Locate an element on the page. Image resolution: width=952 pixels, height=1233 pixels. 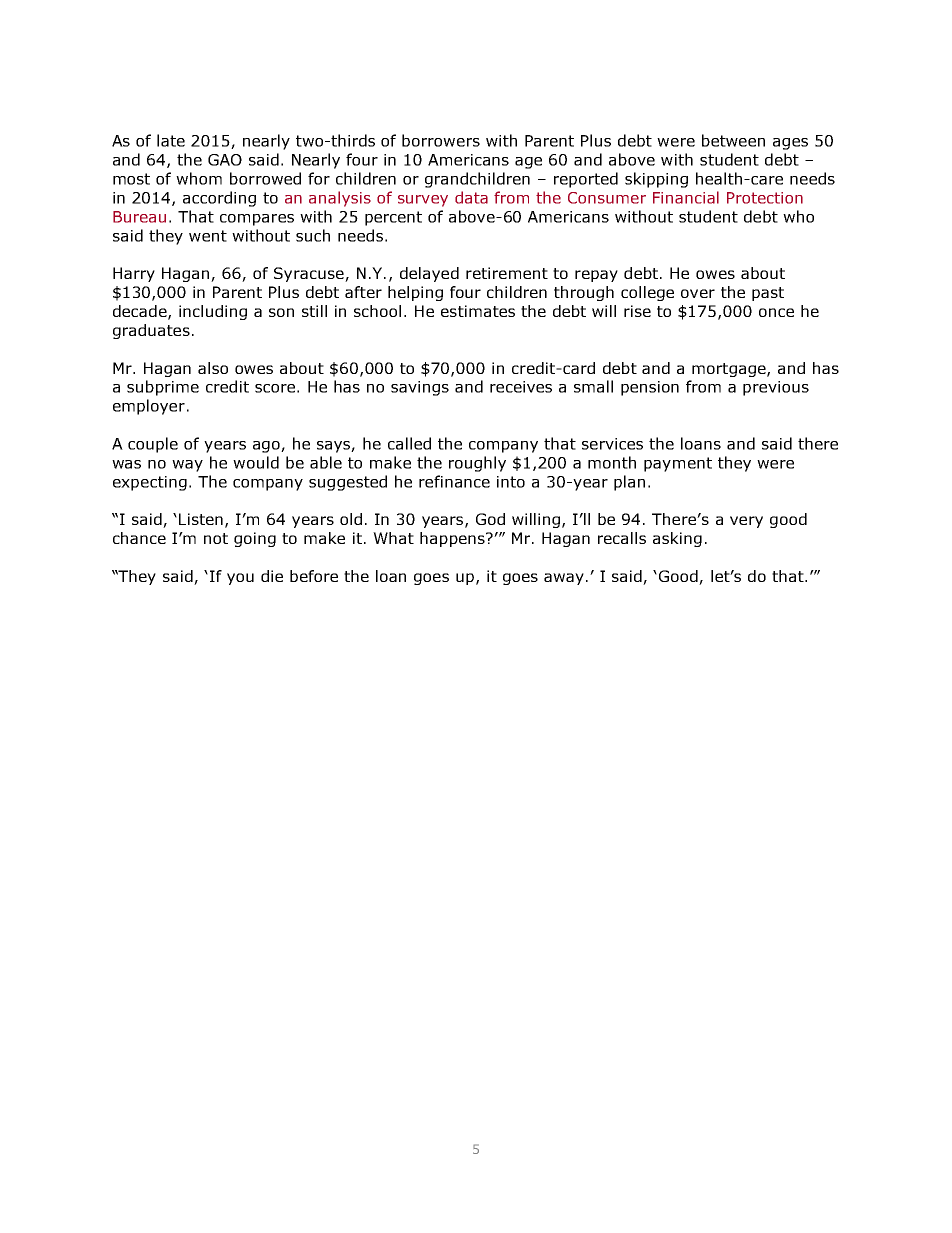
delayed is located at coordinates (429, 274).
